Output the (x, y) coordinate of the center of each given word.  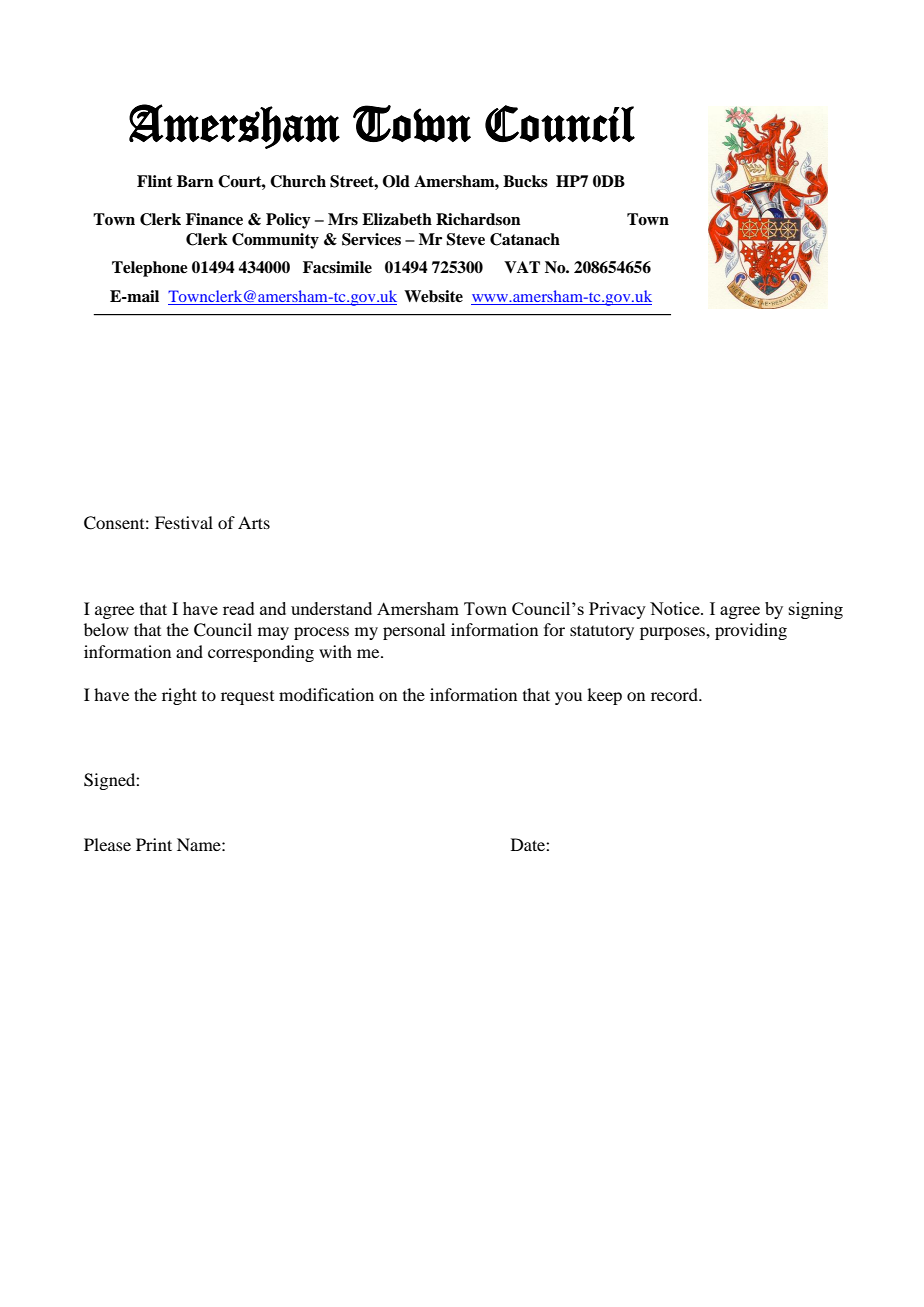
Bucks (525, 181)
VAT (522, 267)
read (239, 608)
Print (154, 844)
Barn (195, 181)
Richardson (478, 219)
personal (414, 631)
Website (433, 296)
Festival (184, 522)
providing (751, 631)
